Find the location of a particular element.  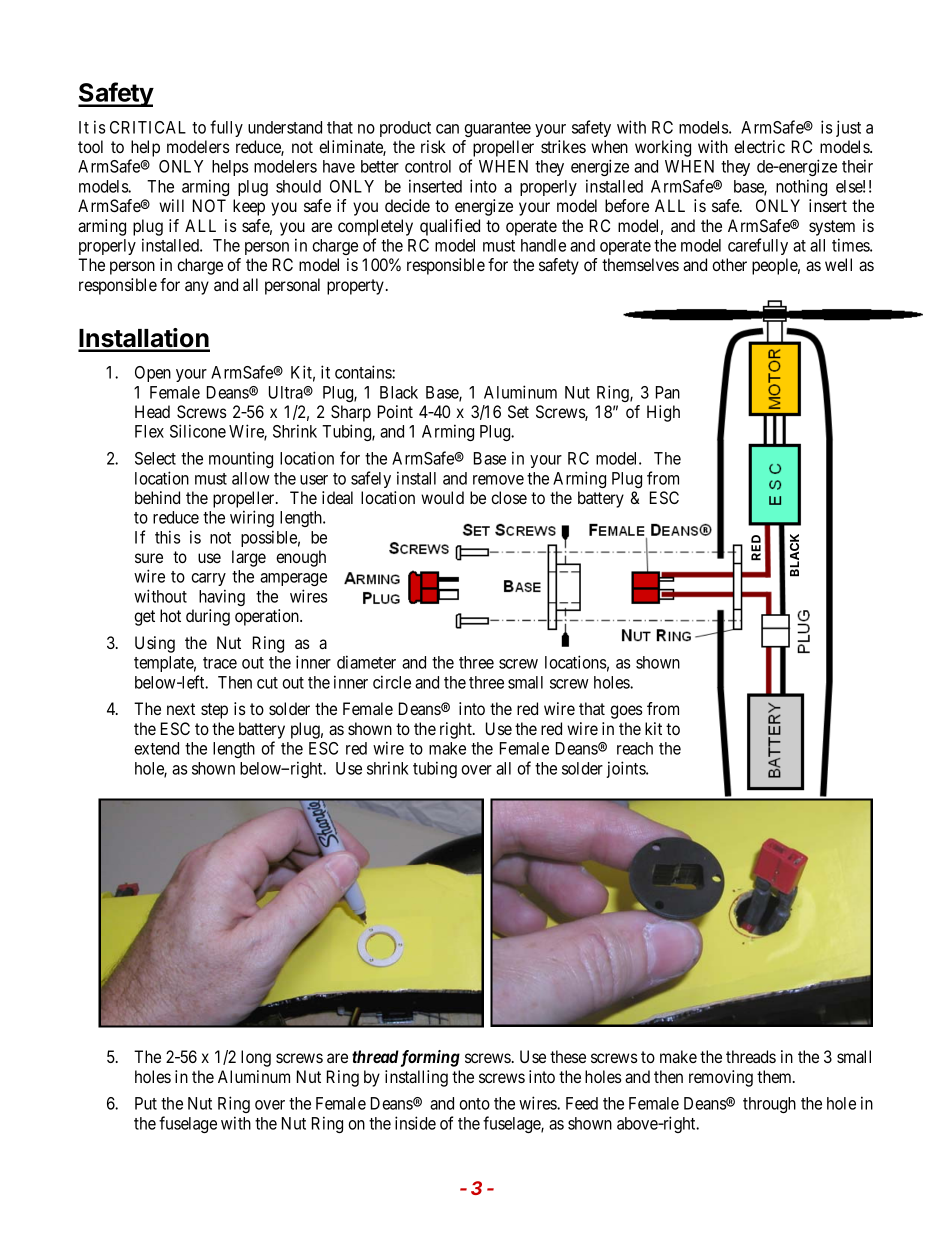

electric is located at coordinates (759, 146).
